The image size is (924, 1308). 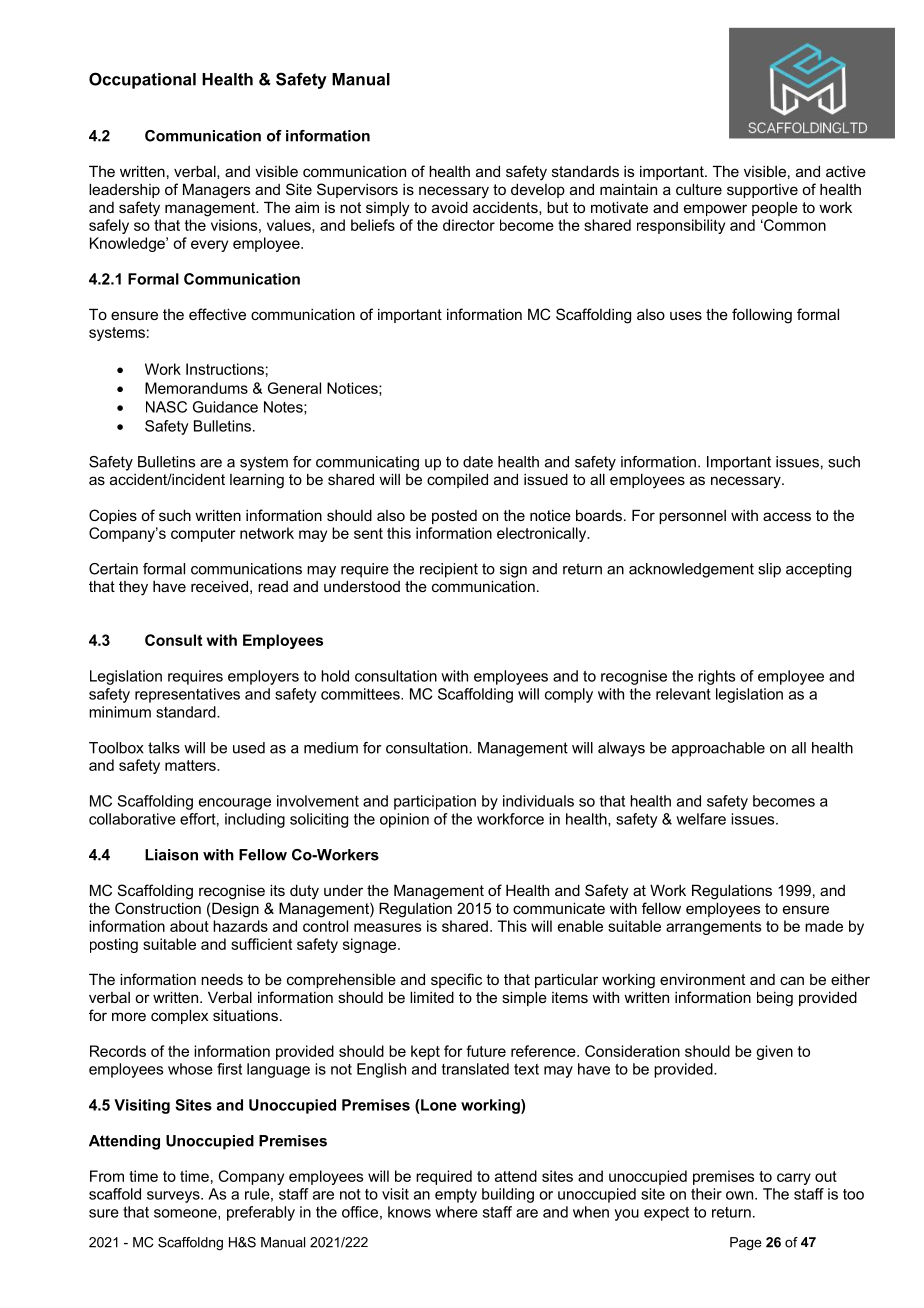 What do you see at coordinates (762, 316) in the screenshot?
I see `following` at bounding box center [762, 316].
